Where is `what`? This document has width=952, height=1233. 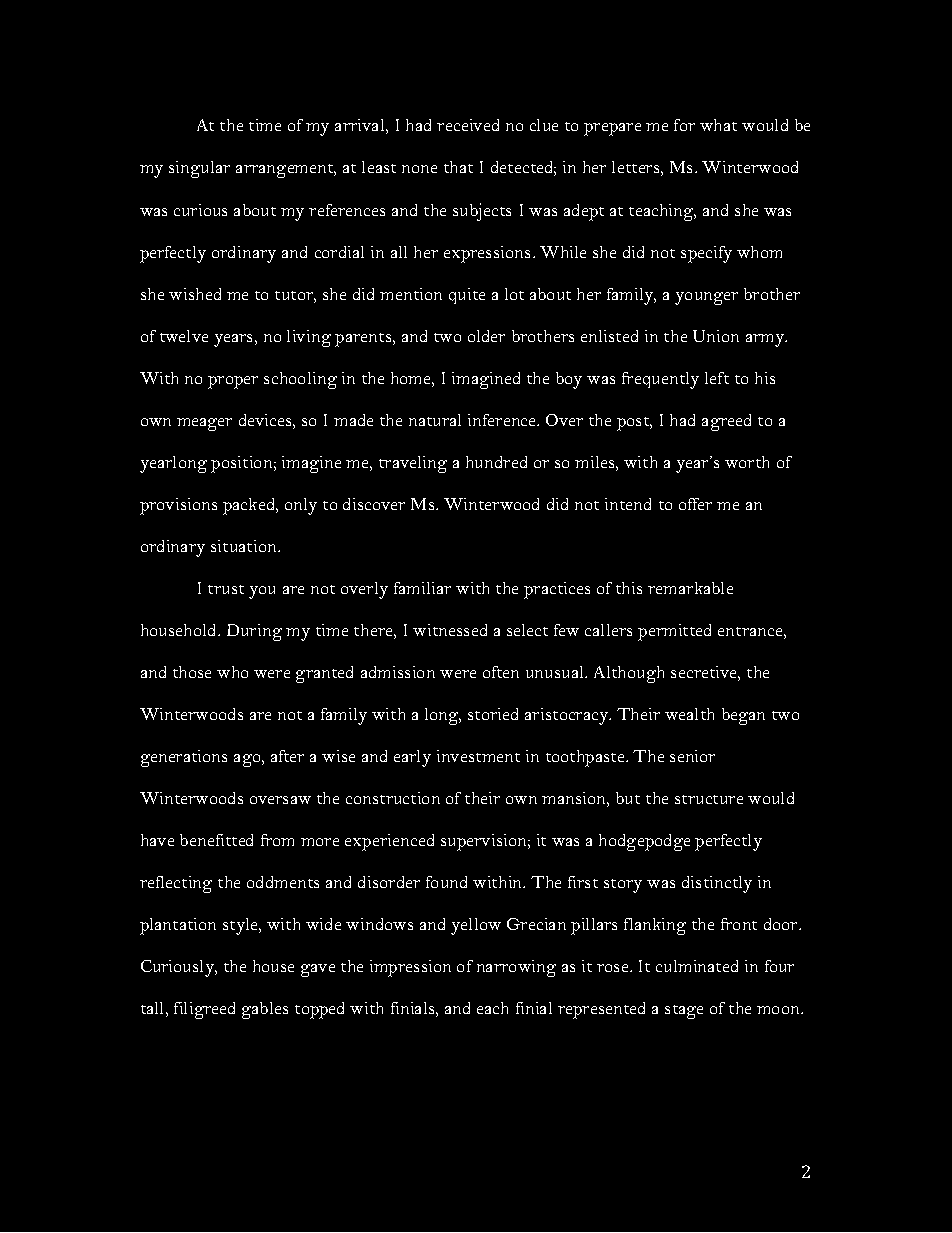
what is located at coordinates (718, 125).
